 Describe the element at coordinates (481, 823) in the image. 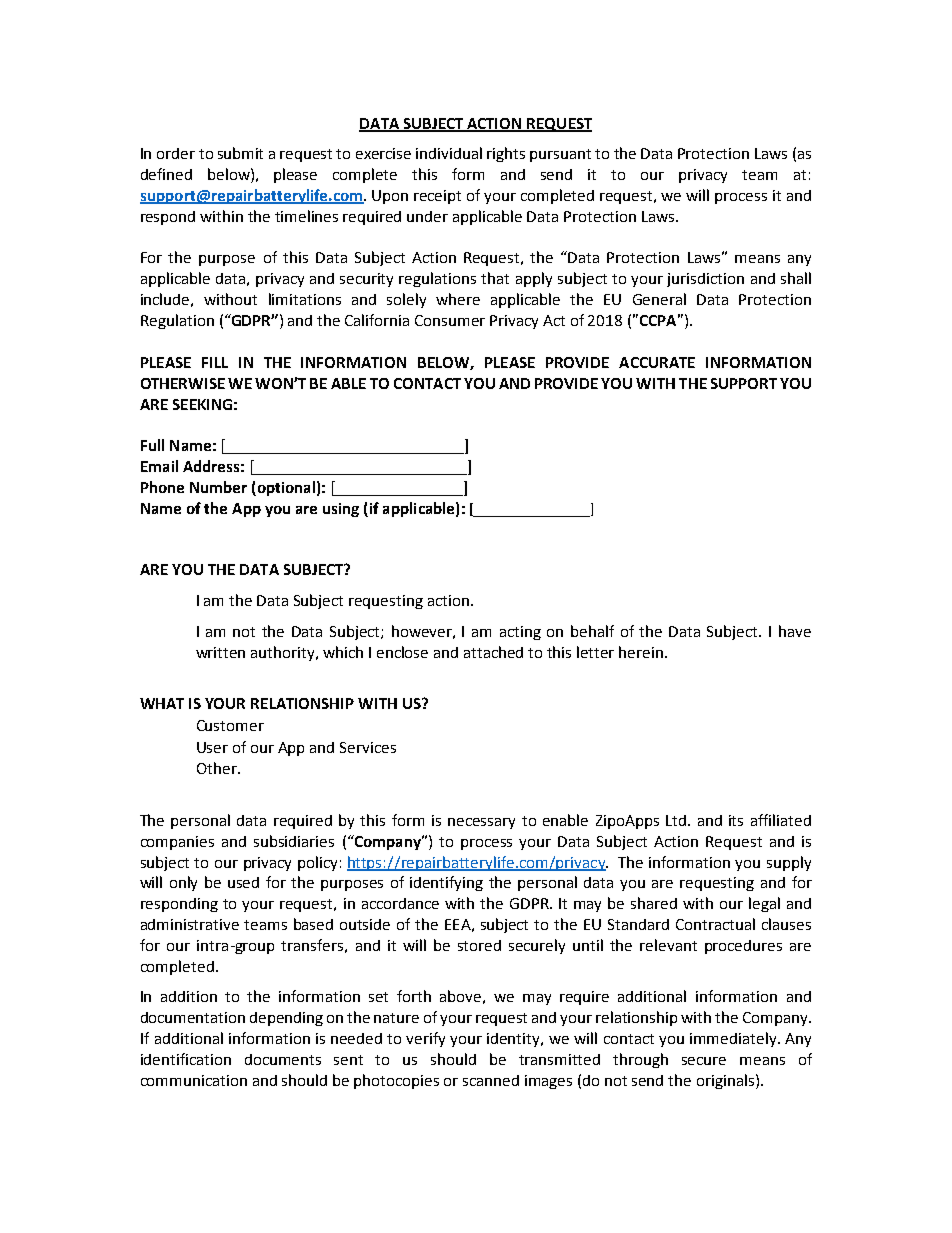

I see `necessary` at that location.
